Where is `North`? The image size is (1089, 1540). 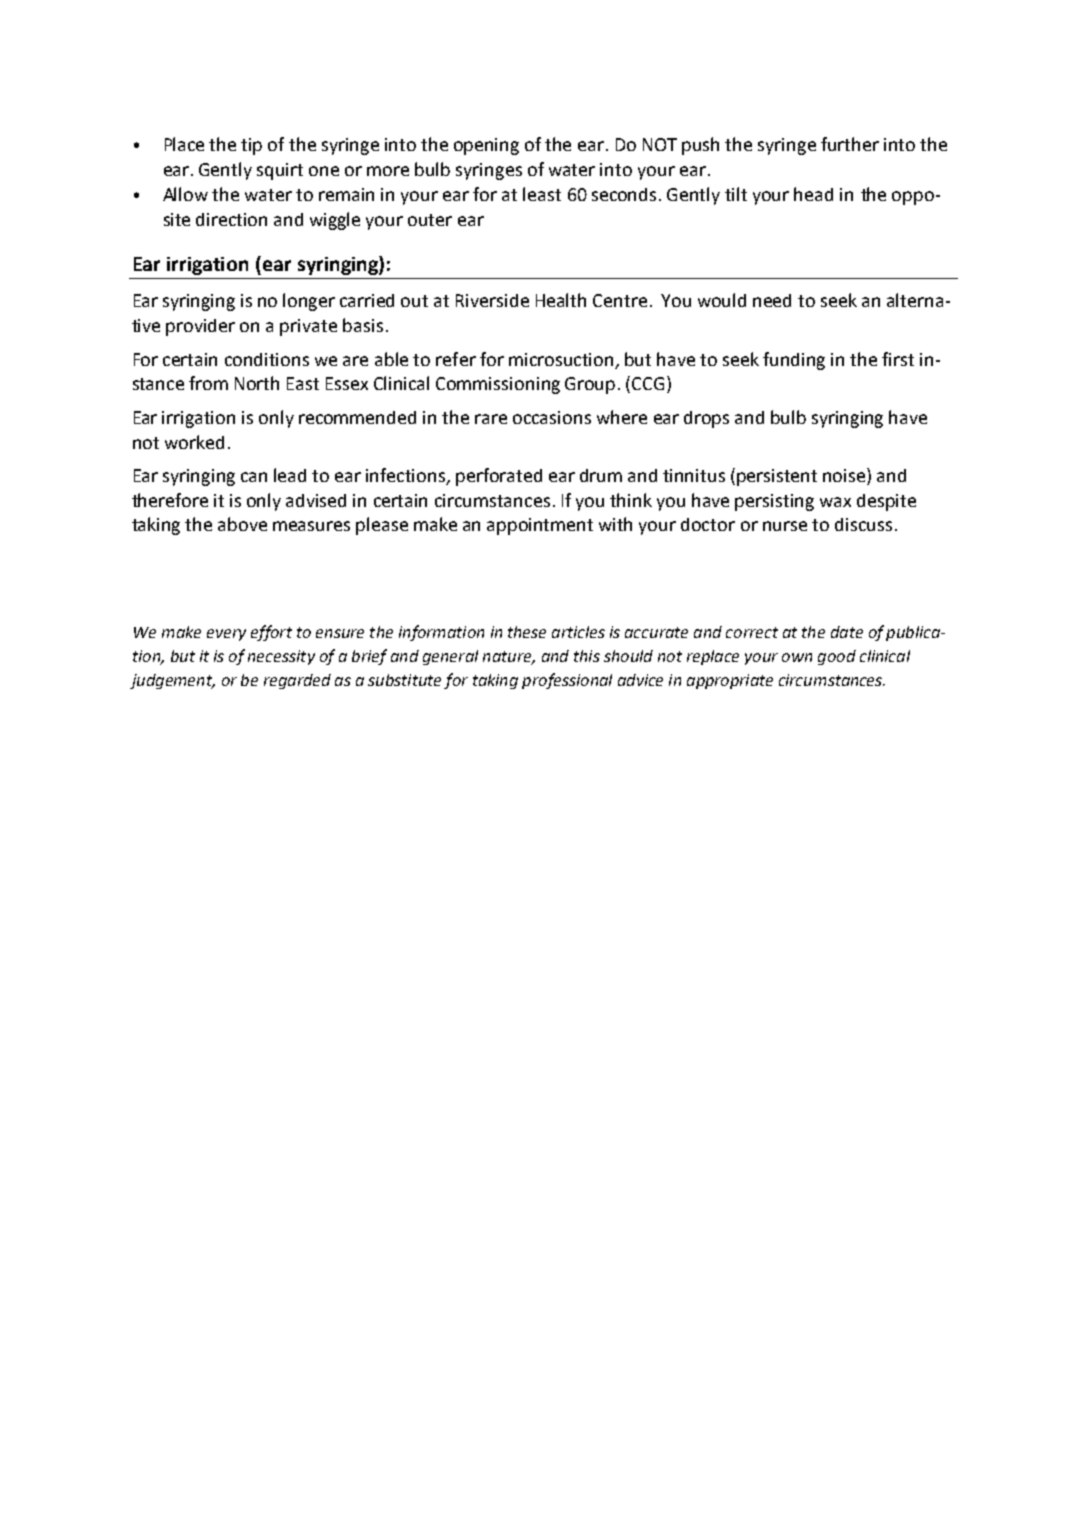
North is located at coordinates (257, 383).
